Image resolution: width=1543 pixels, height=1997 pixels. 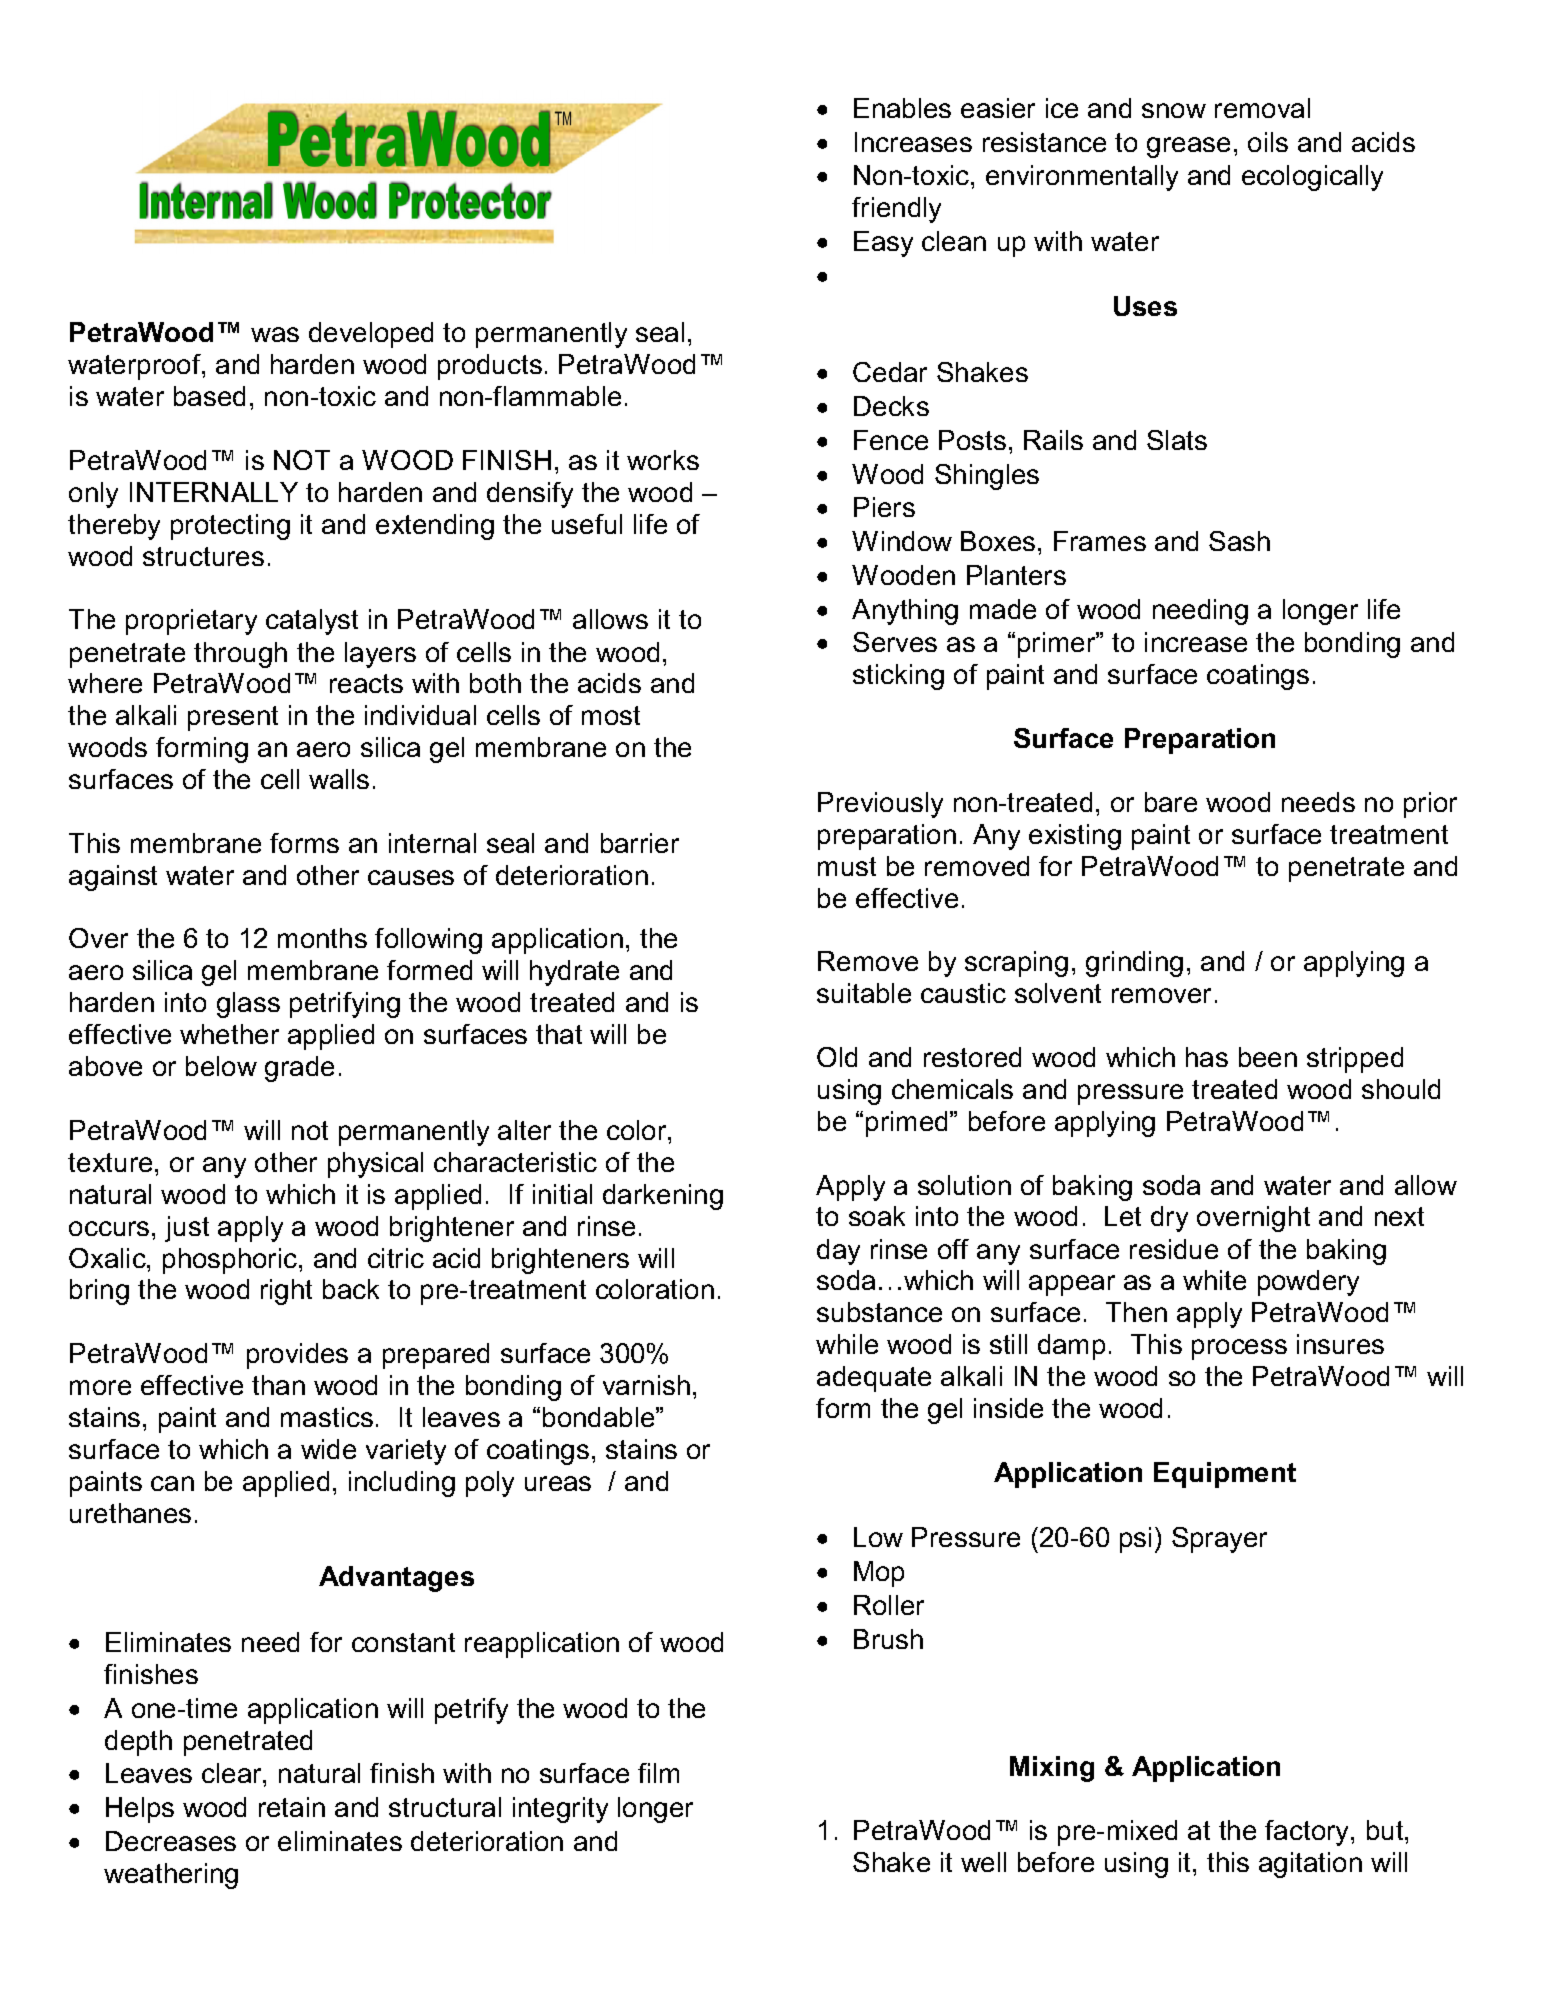 What do you see at coordinates (1268, 142) in the document?
I see `oils` at bounding box center [1268, 142].
